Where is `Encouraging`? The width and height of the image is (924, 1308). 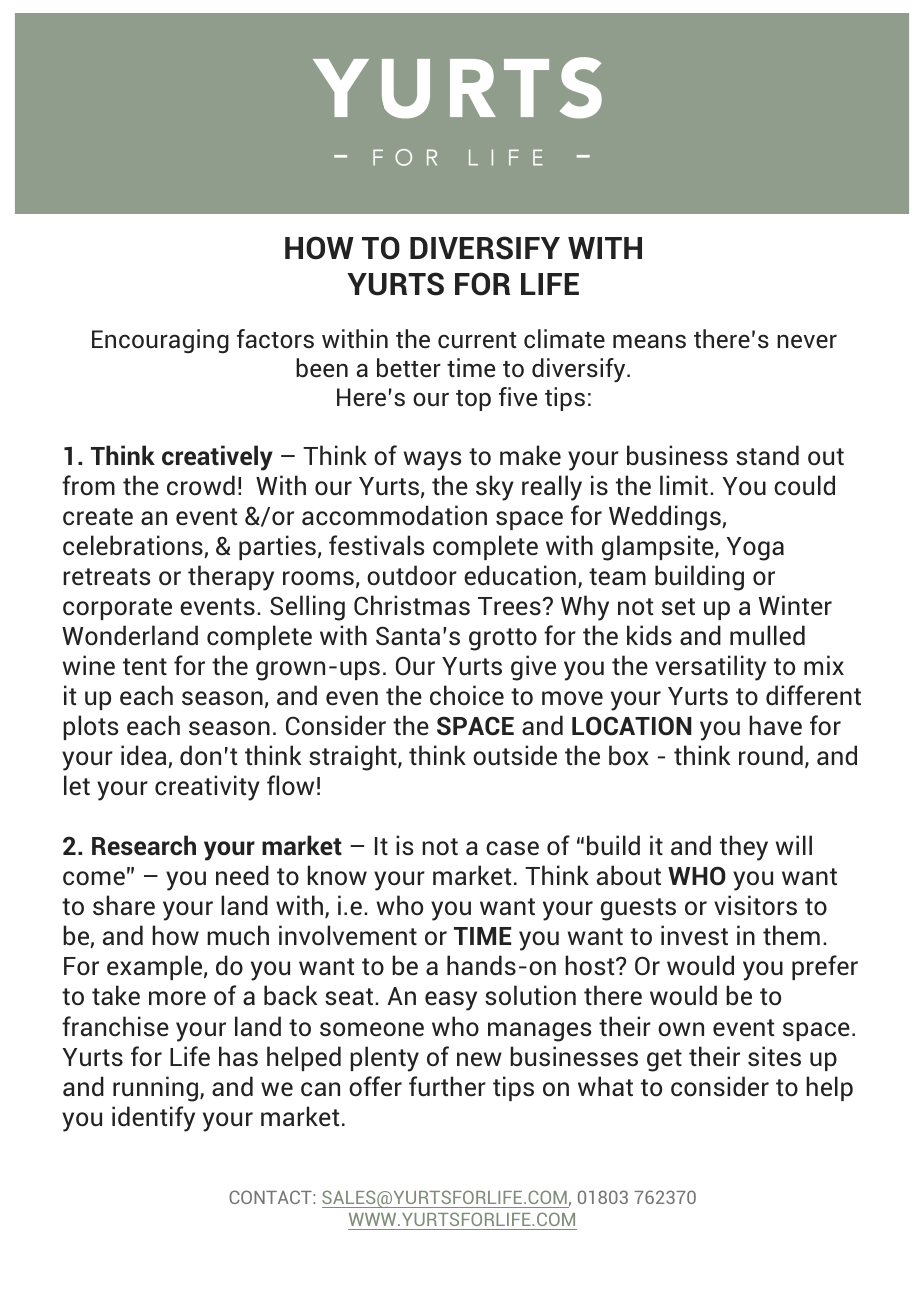
Encouraging is located at coordinates (160, 341).
